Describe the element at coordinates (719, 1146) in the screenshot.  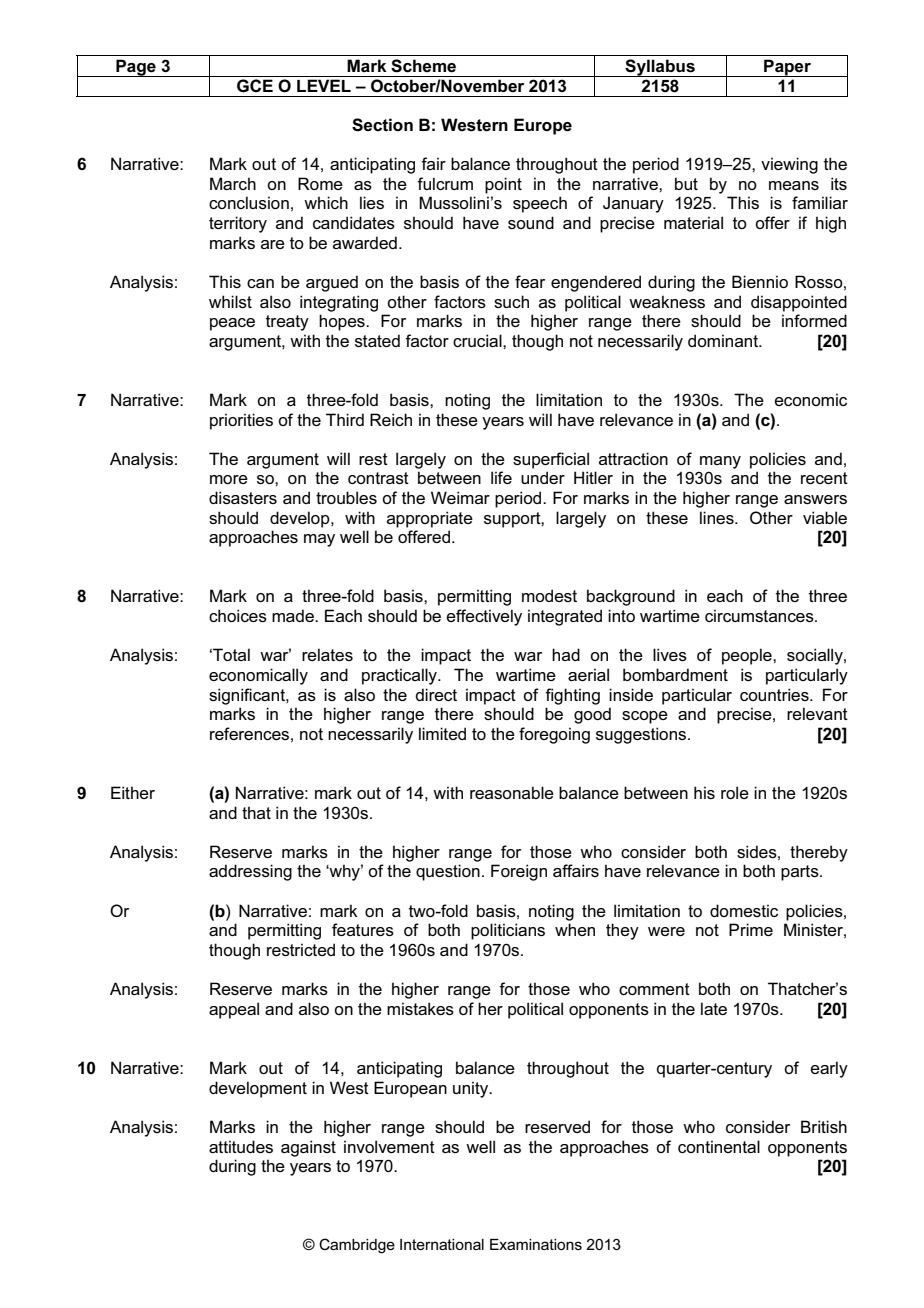
I see `continental` at that location.
